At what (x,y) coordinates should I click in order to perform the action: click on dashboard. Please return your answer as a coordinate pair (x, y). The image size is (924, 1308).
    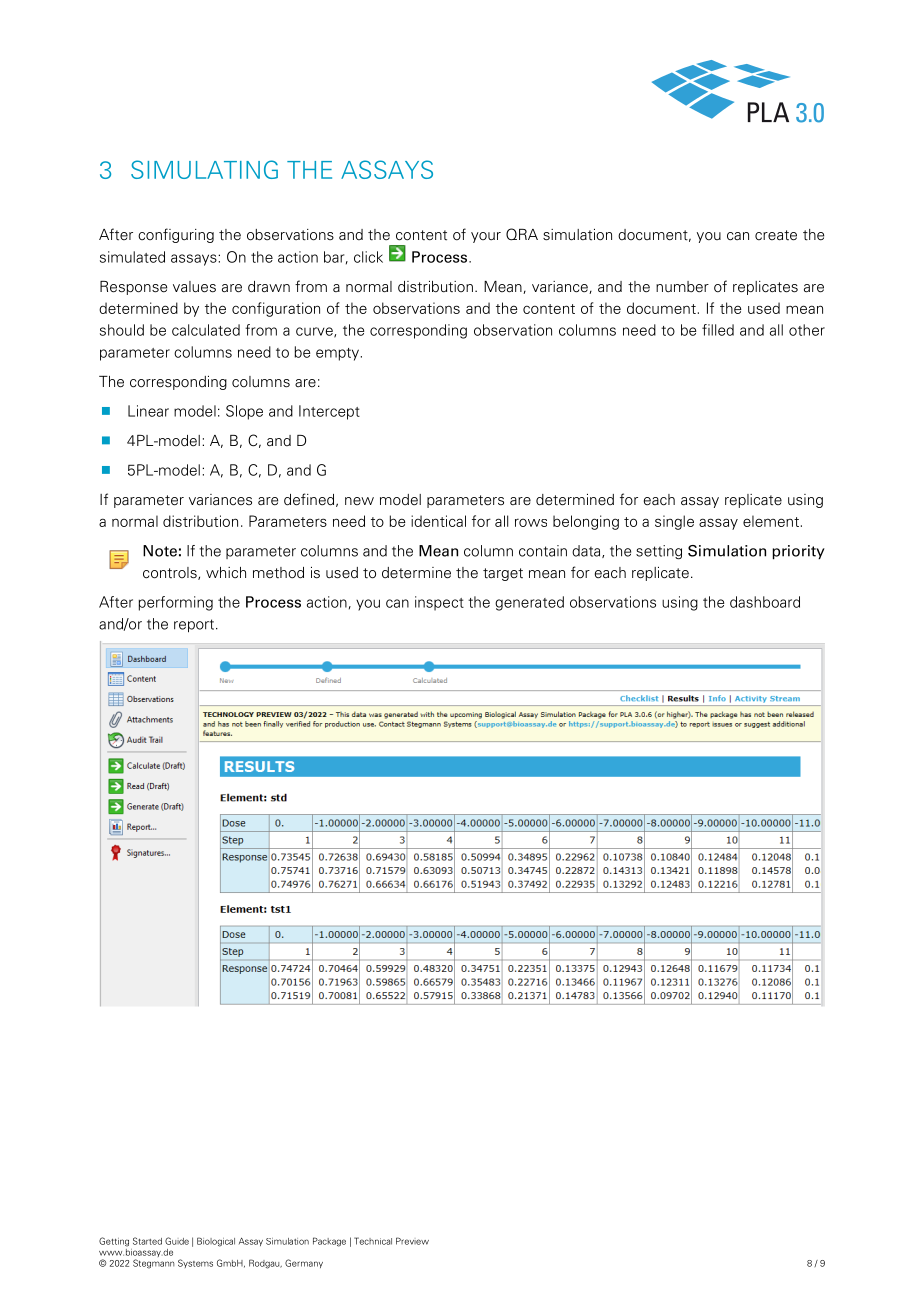
    Looking at the image, I should click on (765, 602).
